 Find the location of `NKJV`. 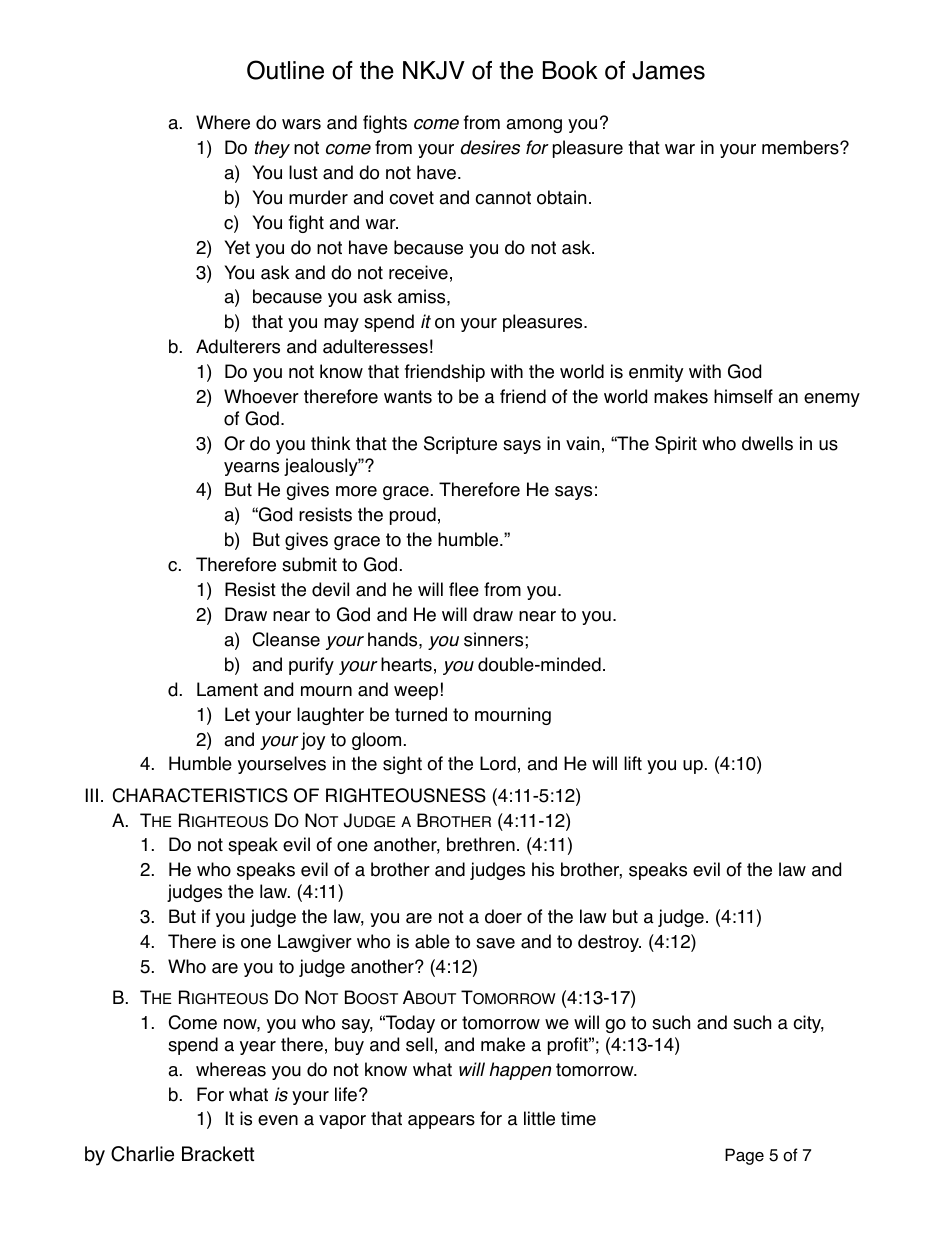

NKJV is located at coordinates (434, 70).
